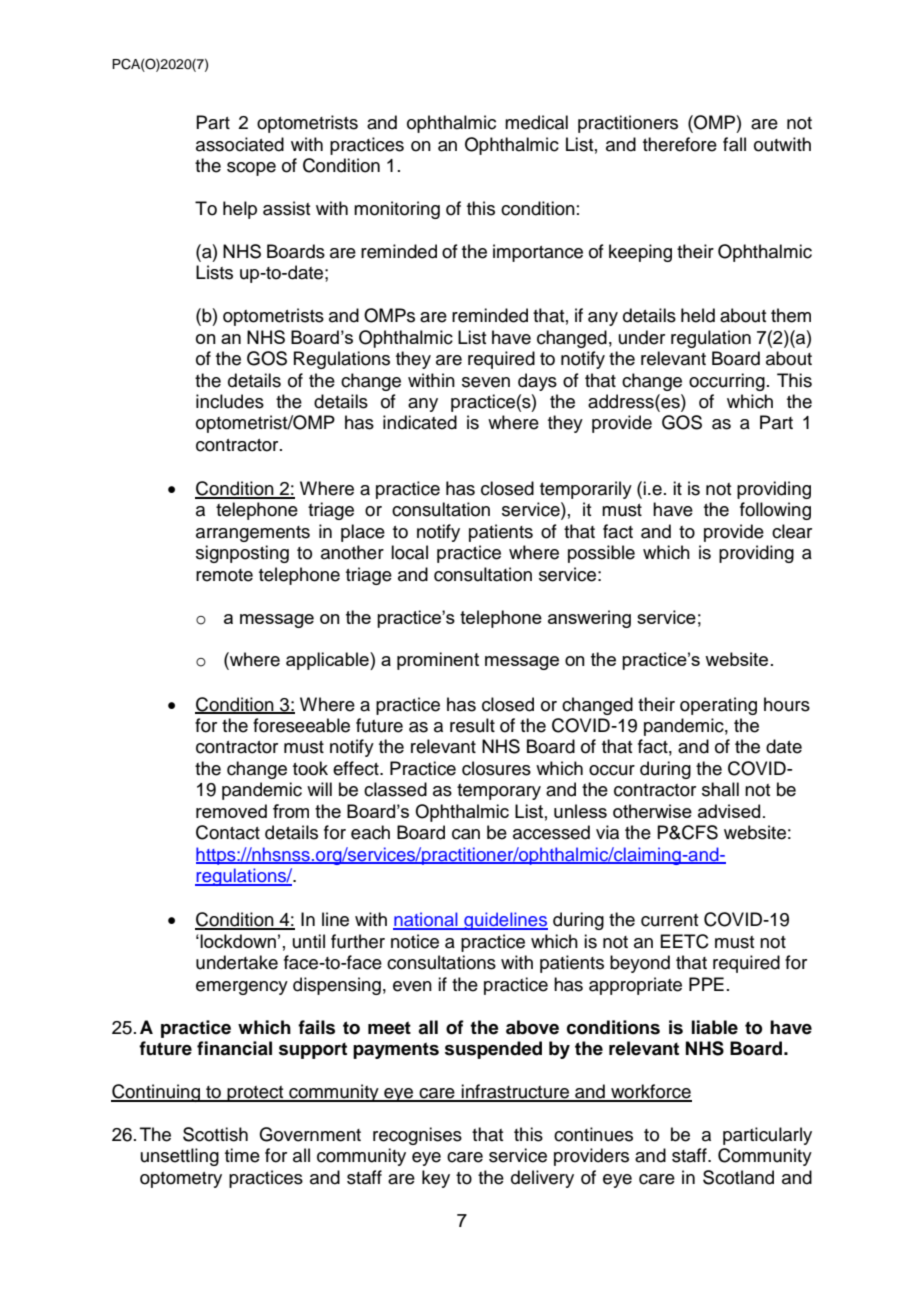 This screenshot has width=924, height=1308. What do you see at coordinates (253, 534) in the screenshot?
I see `arrangements` at bounding box center [253, 534].
